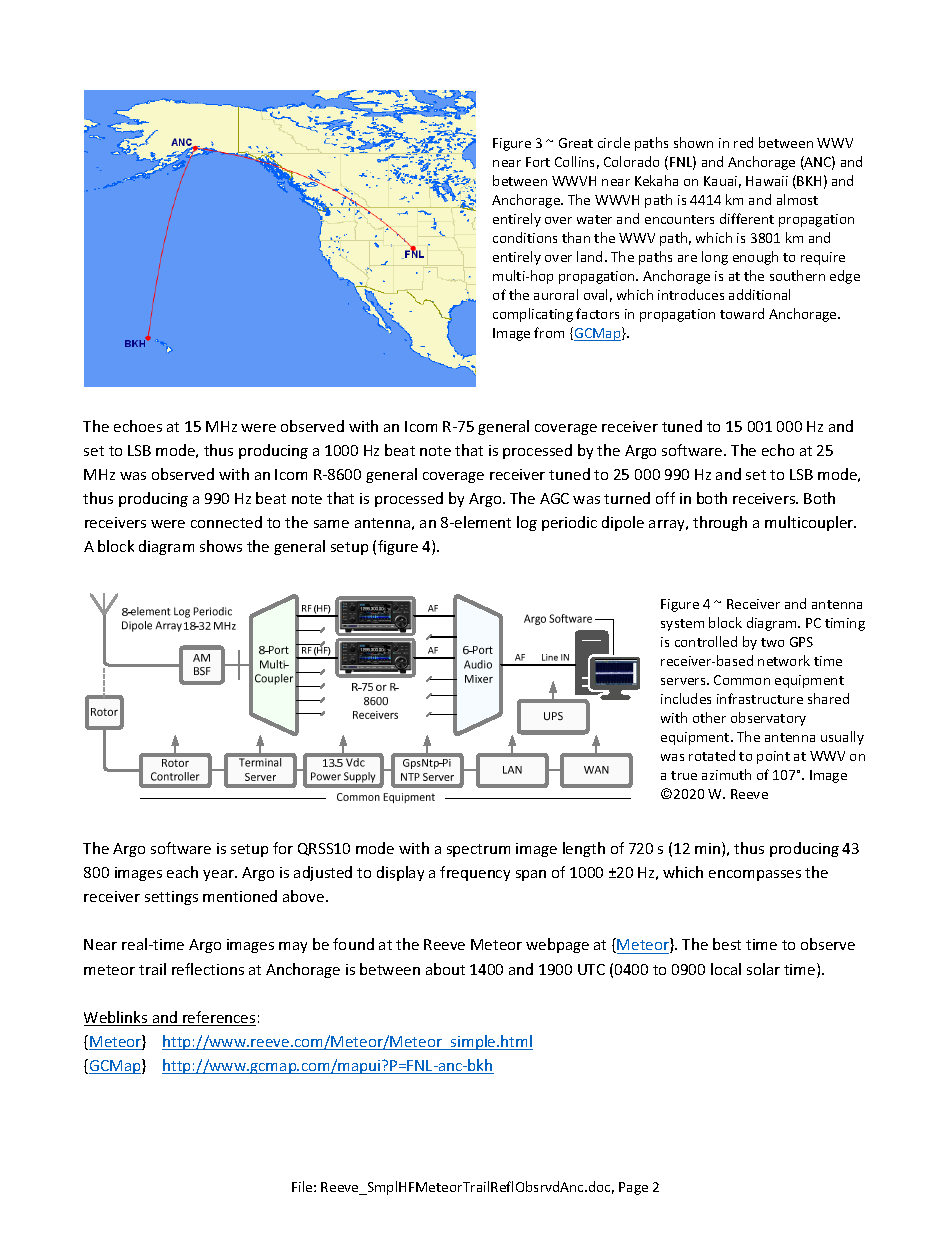 This document has height=1233, width=952. I want to click on references, so click(218, 1018).
